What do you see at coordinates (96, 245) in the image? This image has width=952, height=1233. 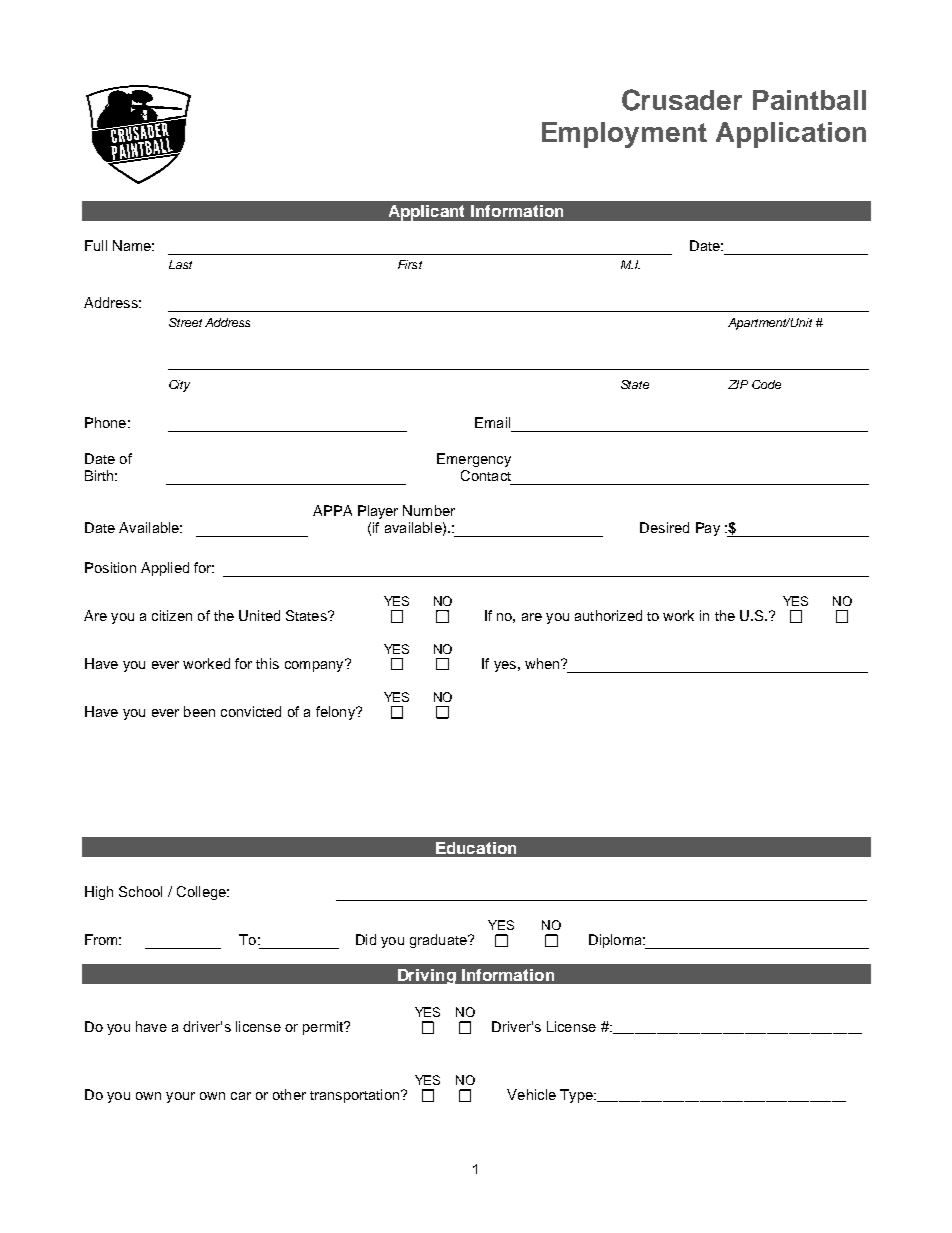 I see `Full` at bounding box center [96, 245].
